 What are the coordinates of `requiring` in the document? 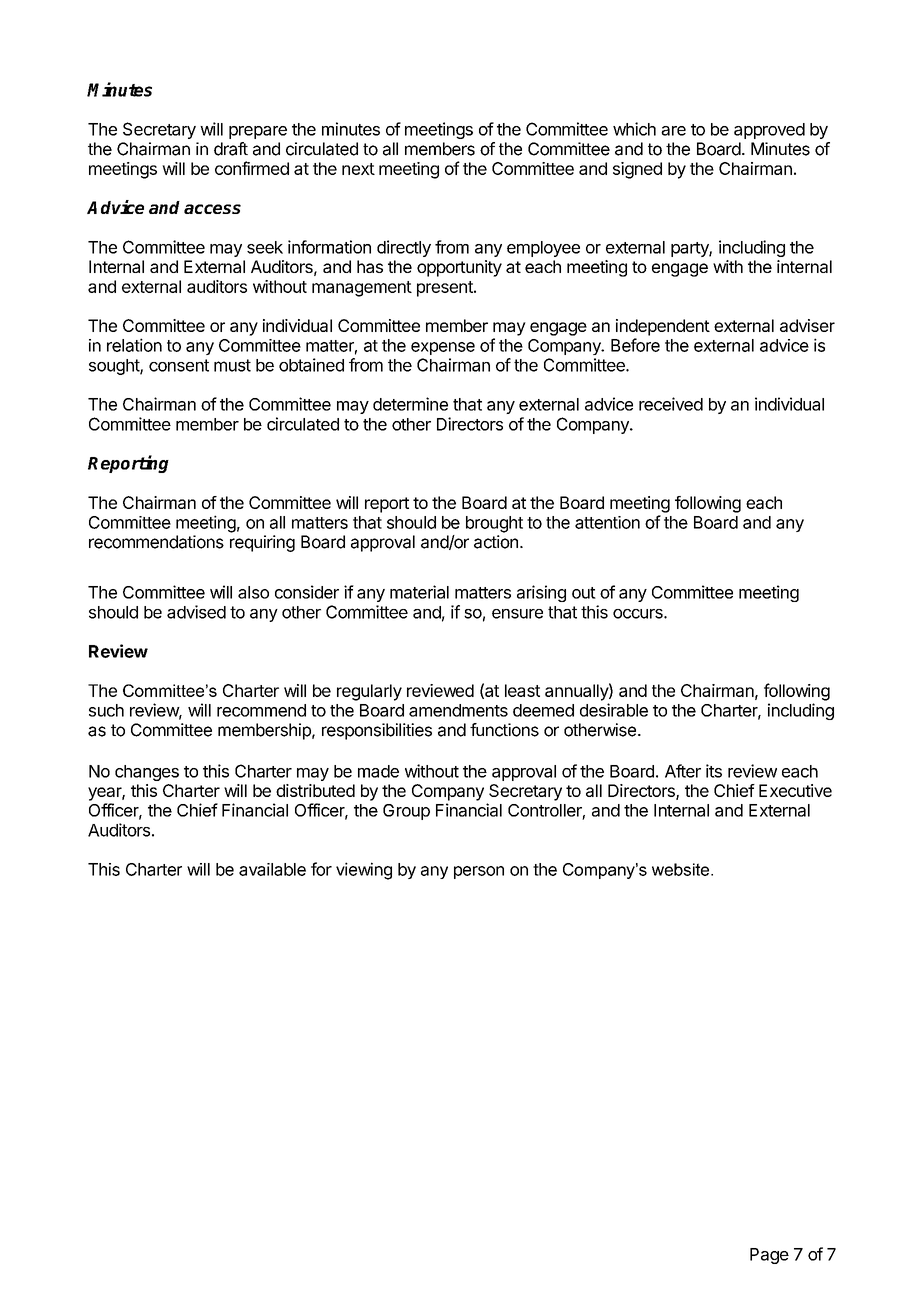 It's located at (262, 543).
